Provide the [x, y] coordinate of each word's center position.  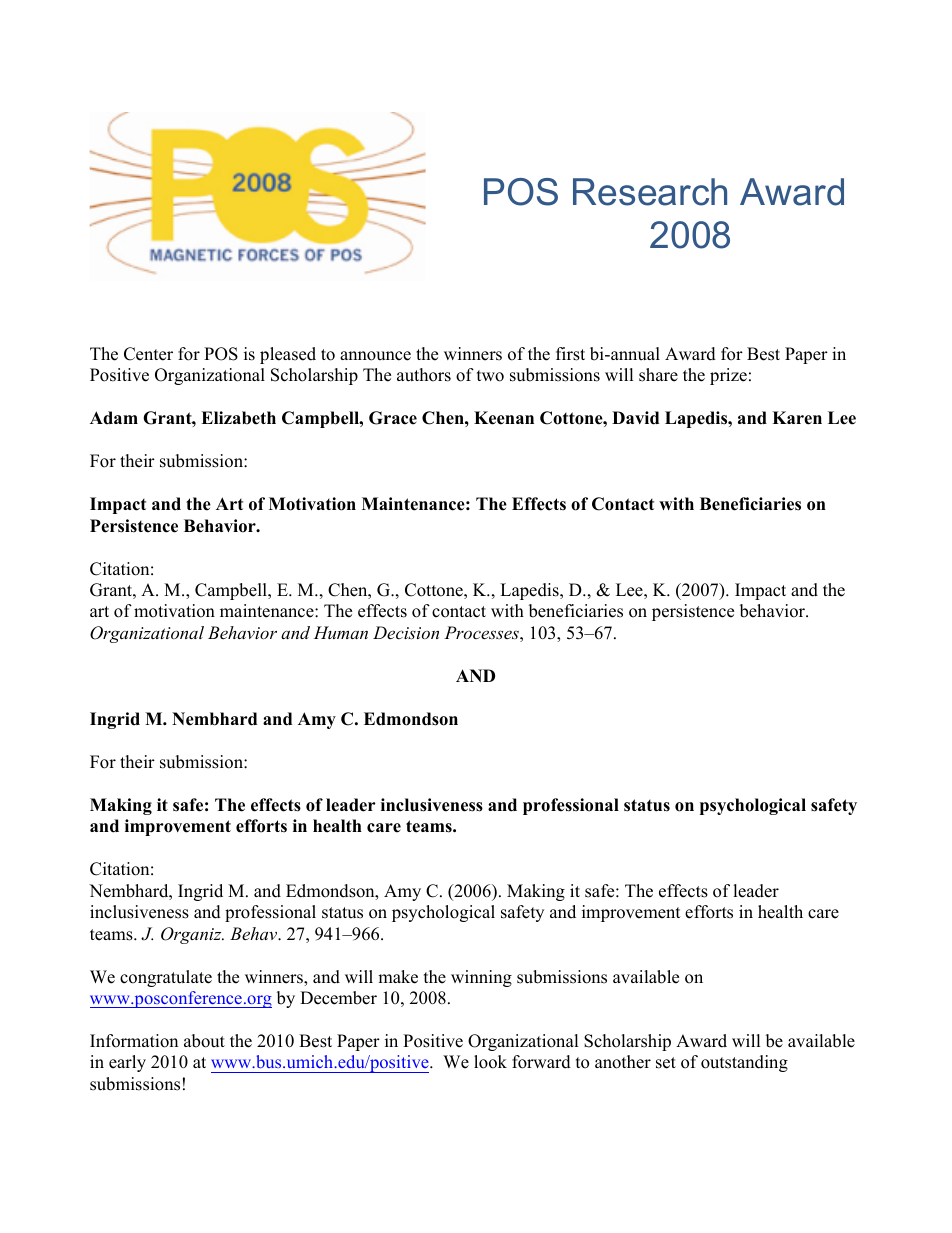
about [204, 1041]
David [635, 418]
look [490, 1062]
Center [148, 354]
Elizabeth [238, 418]
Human [341, 632]
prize [728, 376]
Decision [406, 632]
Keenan [504, 418]
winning [481, 978]
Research [650, 192]
